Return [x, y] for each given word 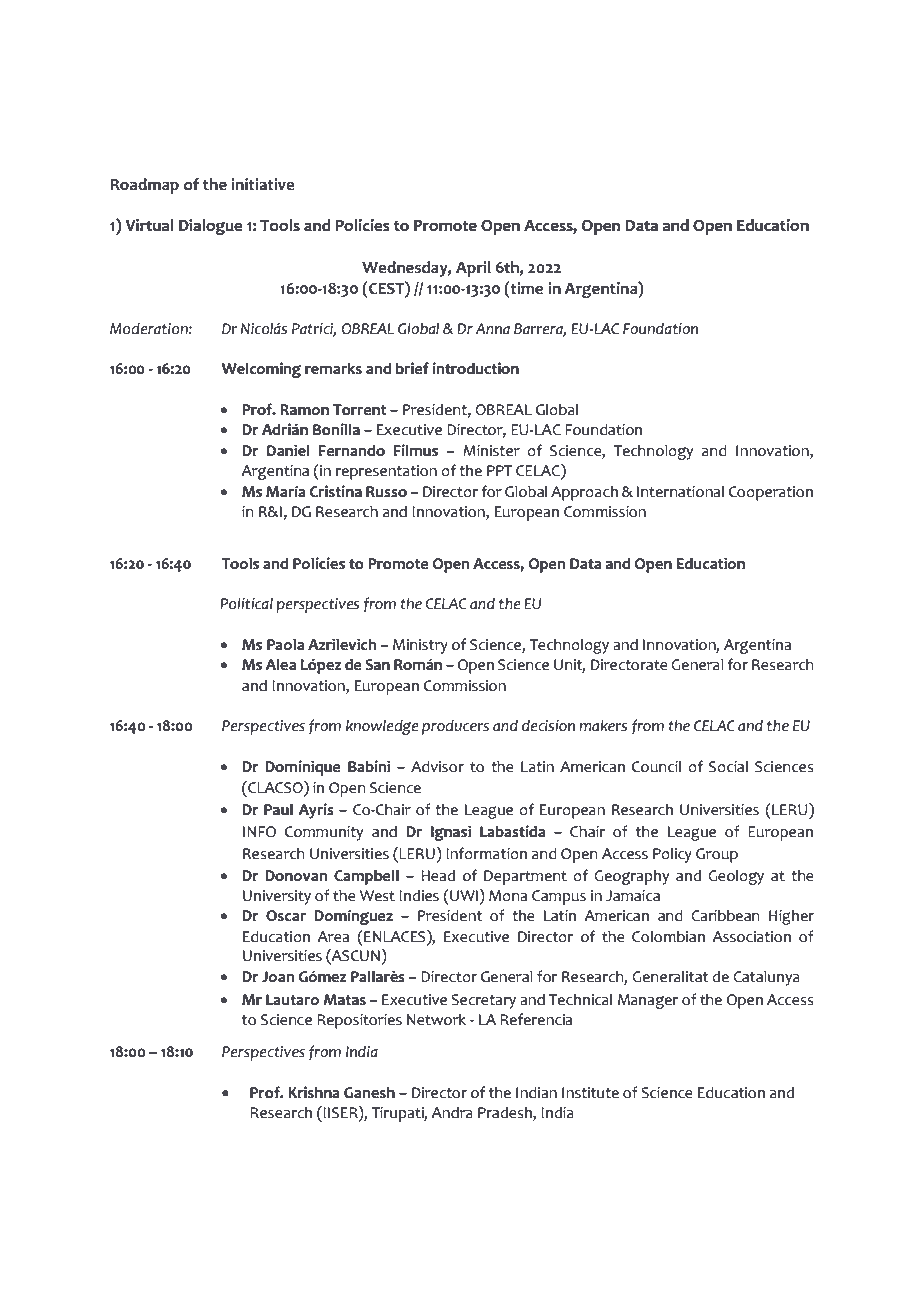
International [680, 492]
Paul [278, 810]
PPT [499, 470]
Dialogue [211, 227]
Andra [452, 1113]
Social [728, 767]
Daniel [288, 450]
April [473, 269]
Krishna [314, 1092]
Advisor [437, 766]
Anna [492, 329]
